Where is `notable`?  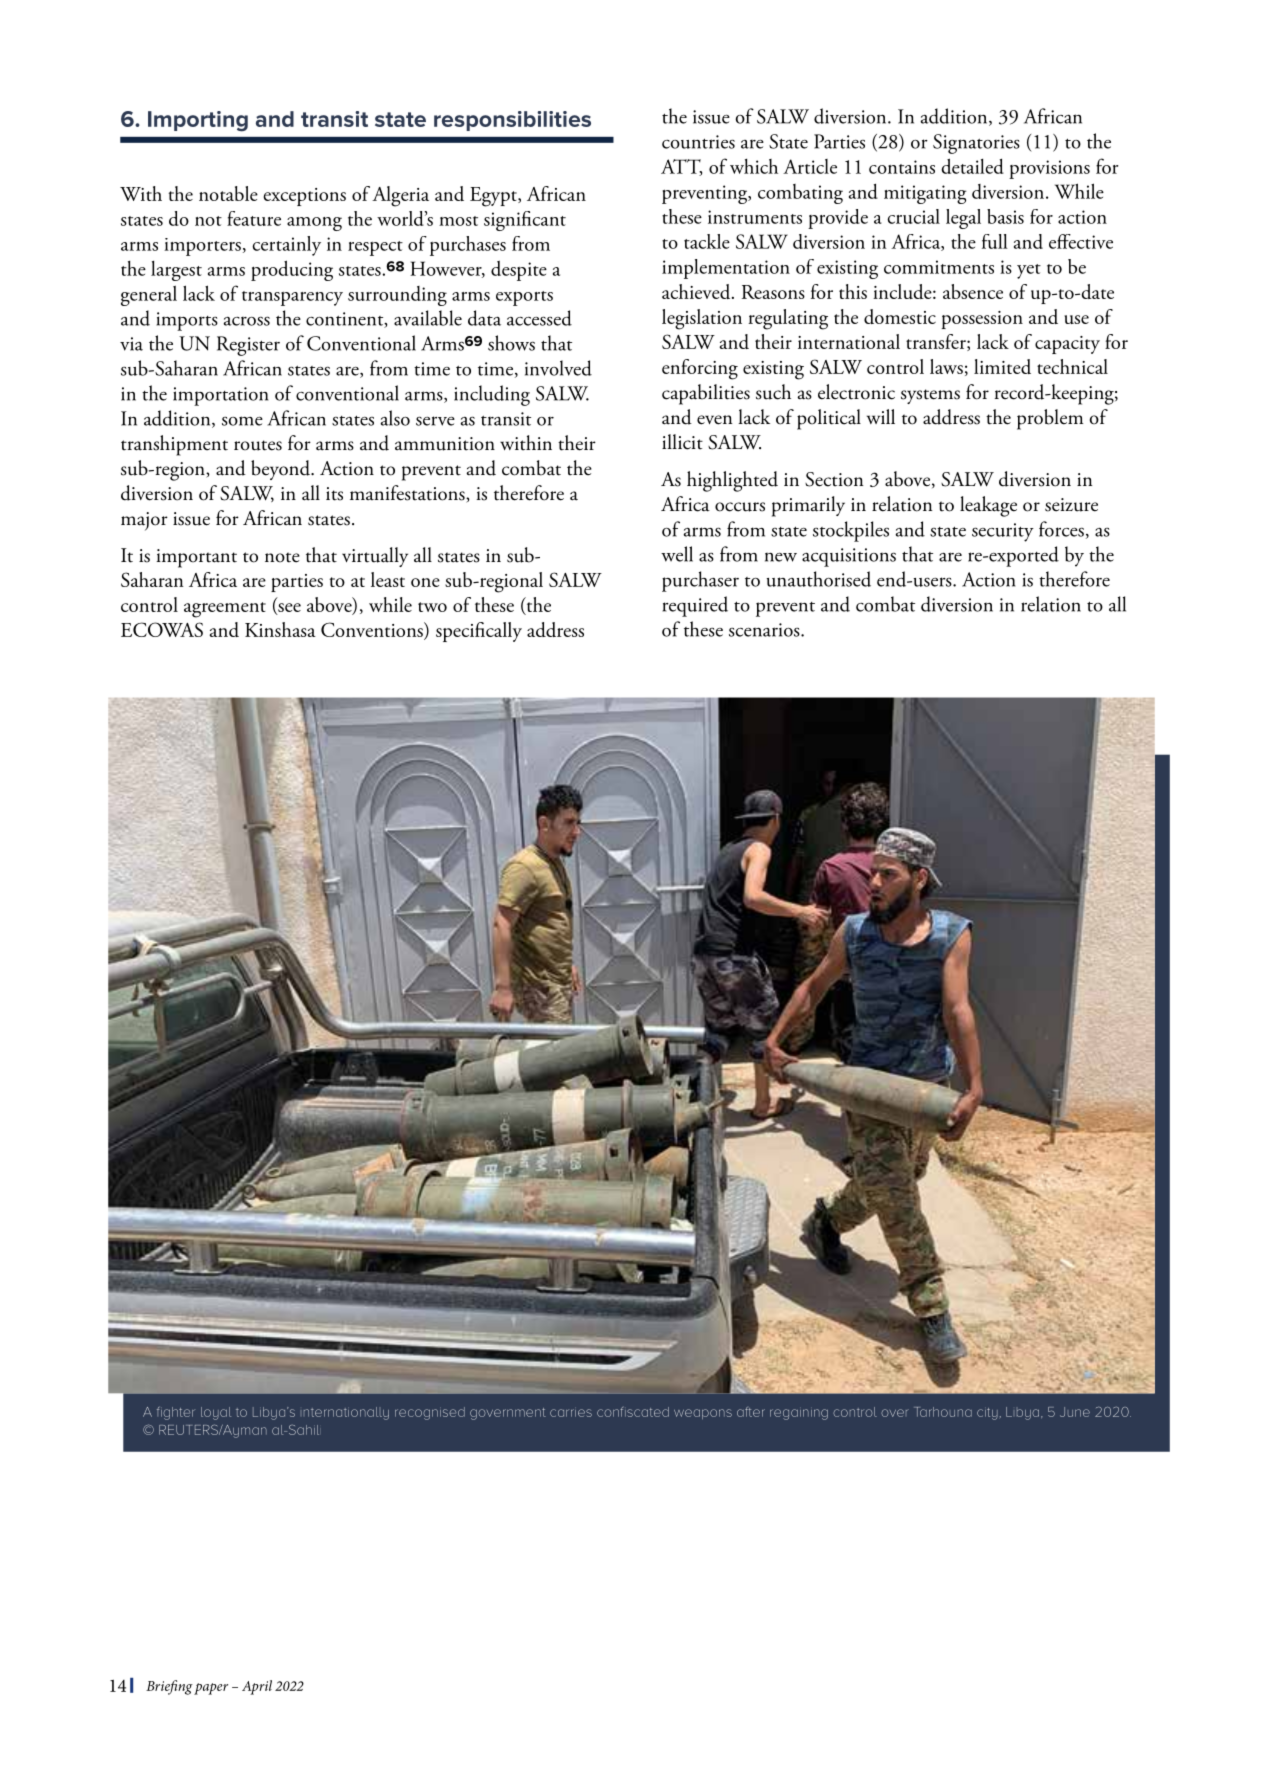 notable is located at coordinates (228, 193).
